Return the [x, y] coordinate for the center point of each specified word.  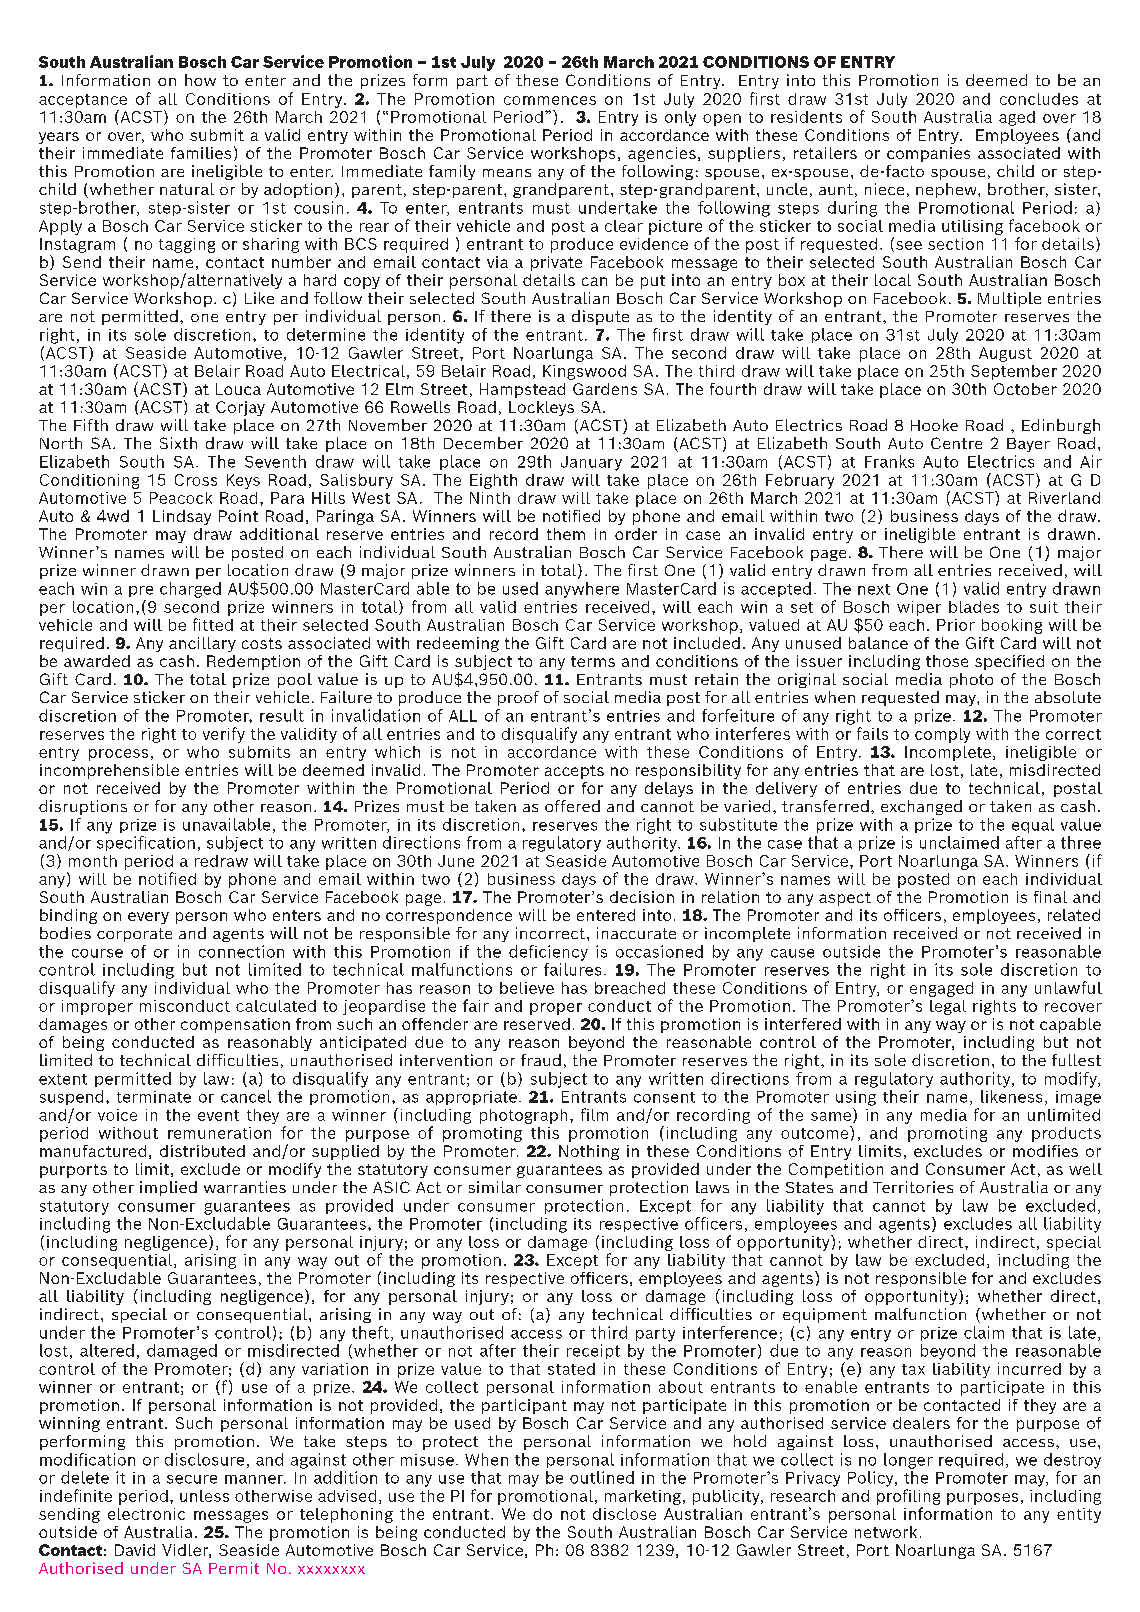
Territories [913, 1187]
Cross [196, 480]
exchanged [921, 807]
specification [146, 842]
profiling [908, 1497]
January [591, 463]
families [201, 153]
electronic [146, 1514]
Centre [956, 443]
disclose [624, 1514]
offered [572, 806]
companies [928, 154]
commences [550, 100]
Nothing [589, 1152]
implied [168, 1188]
